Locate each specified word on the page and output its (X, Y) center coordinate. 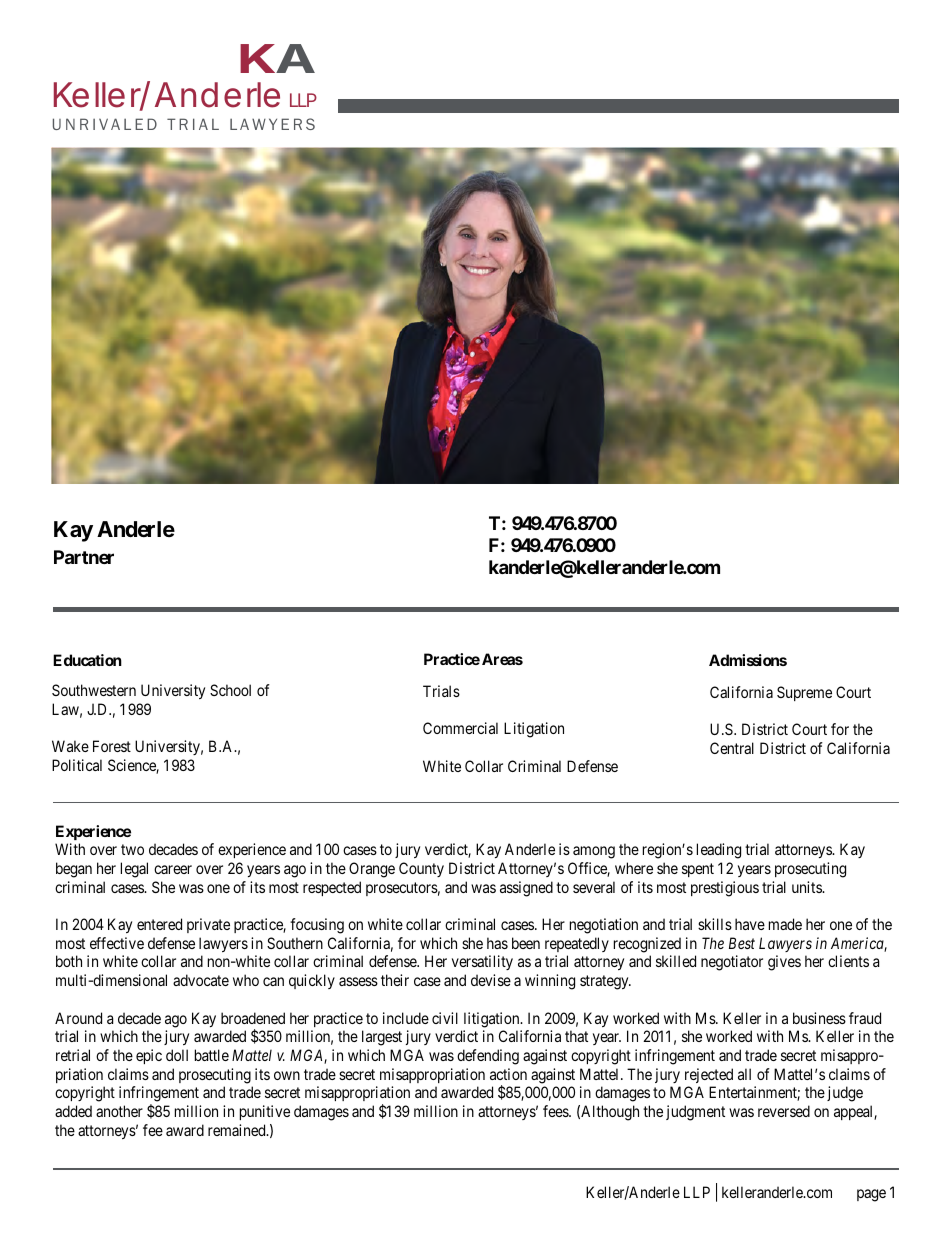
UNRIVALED (105, 124)
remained (238, 1130)
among (594, 852)
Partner (84, 557)
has (497, 943)
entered (159, 924)
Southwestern (94, 690)
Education (87, 660)
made (785, 924)
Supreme (804, 693)
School (230, 690)
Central (732, 748)
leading (719, 851)
